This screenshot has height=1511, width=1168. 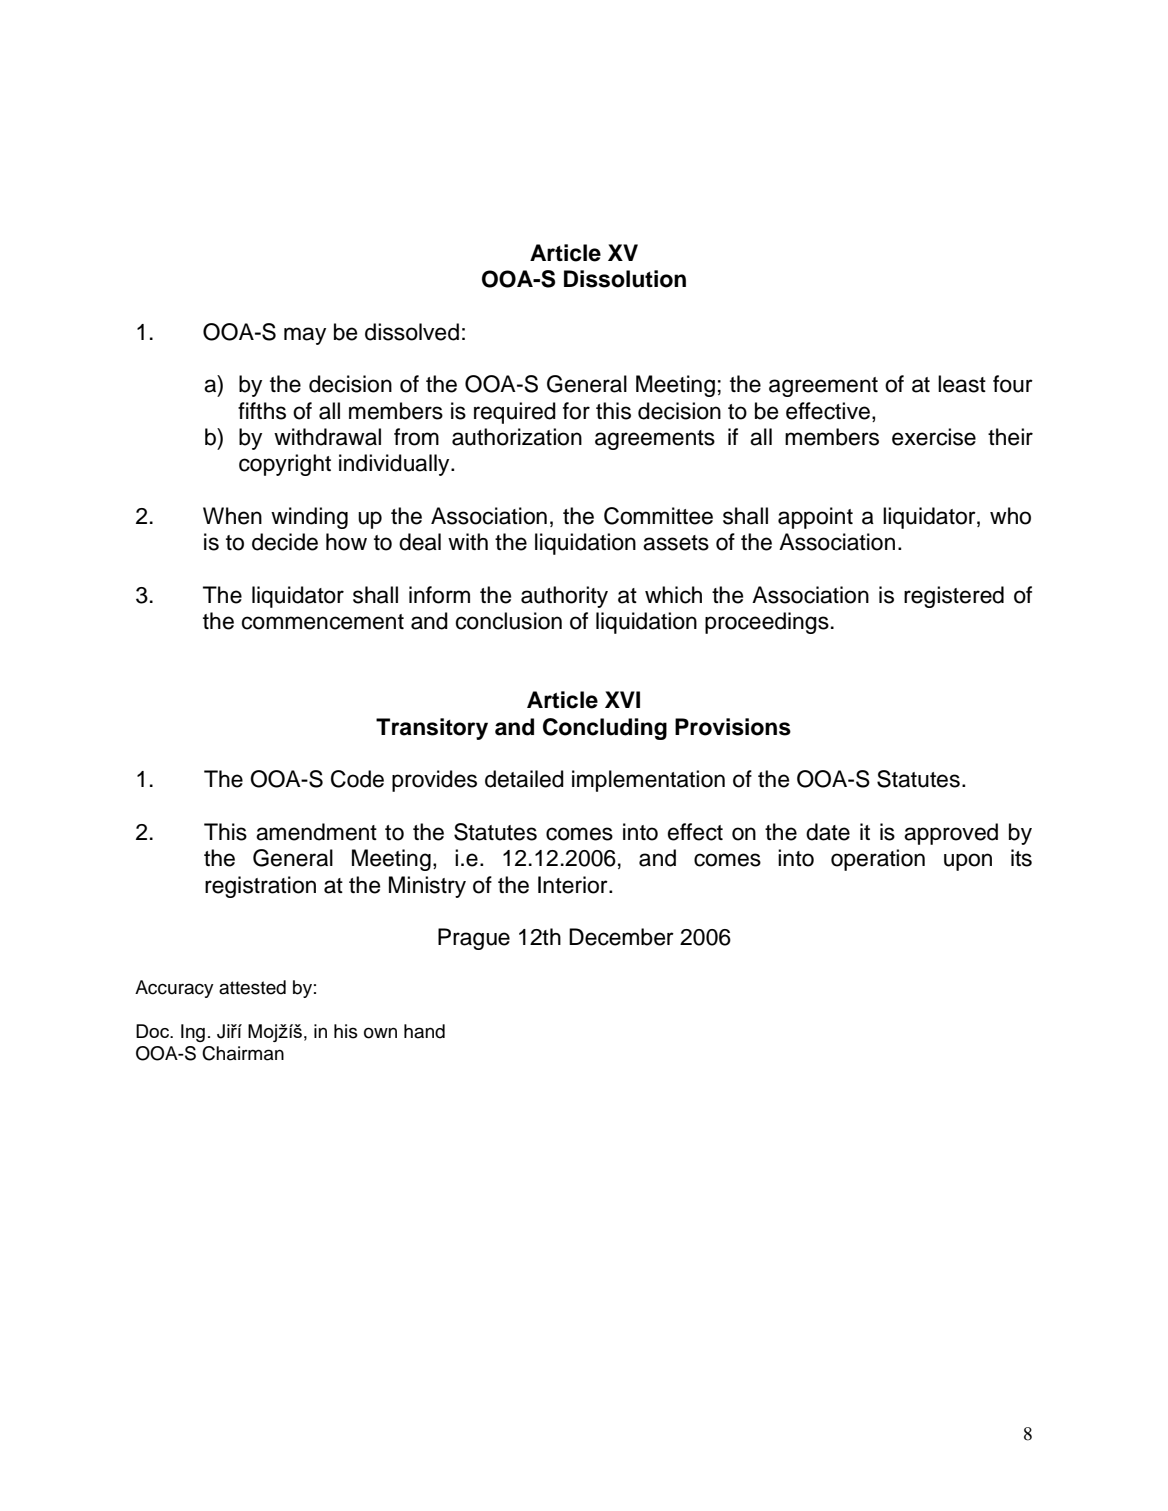 I want to click on commencement, so click(x=323, y=622).
